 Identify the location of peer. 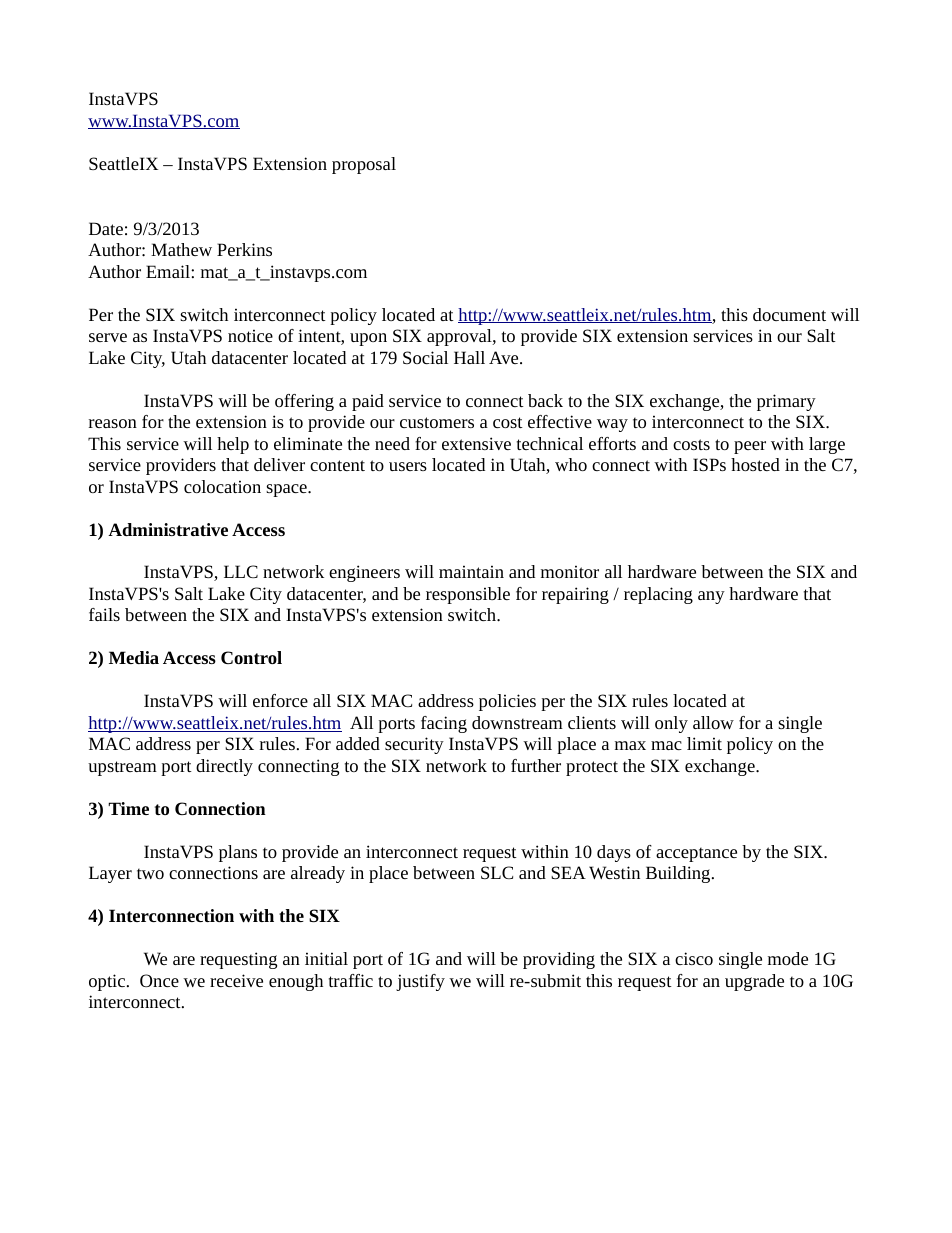
(750, 447).
